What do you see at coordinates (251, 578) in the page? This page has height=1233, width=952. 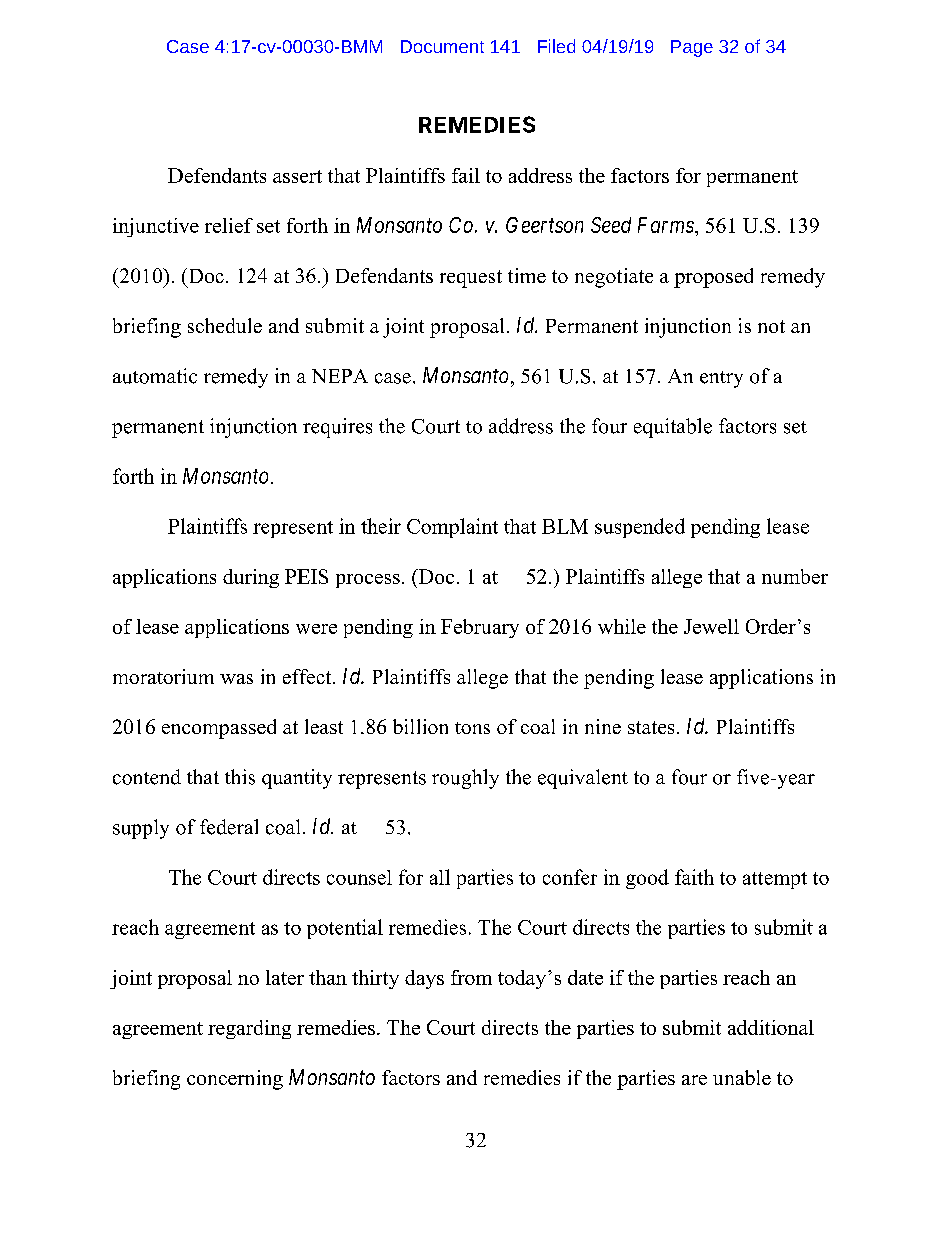 I see `during` at bounding box center [251, 578].
